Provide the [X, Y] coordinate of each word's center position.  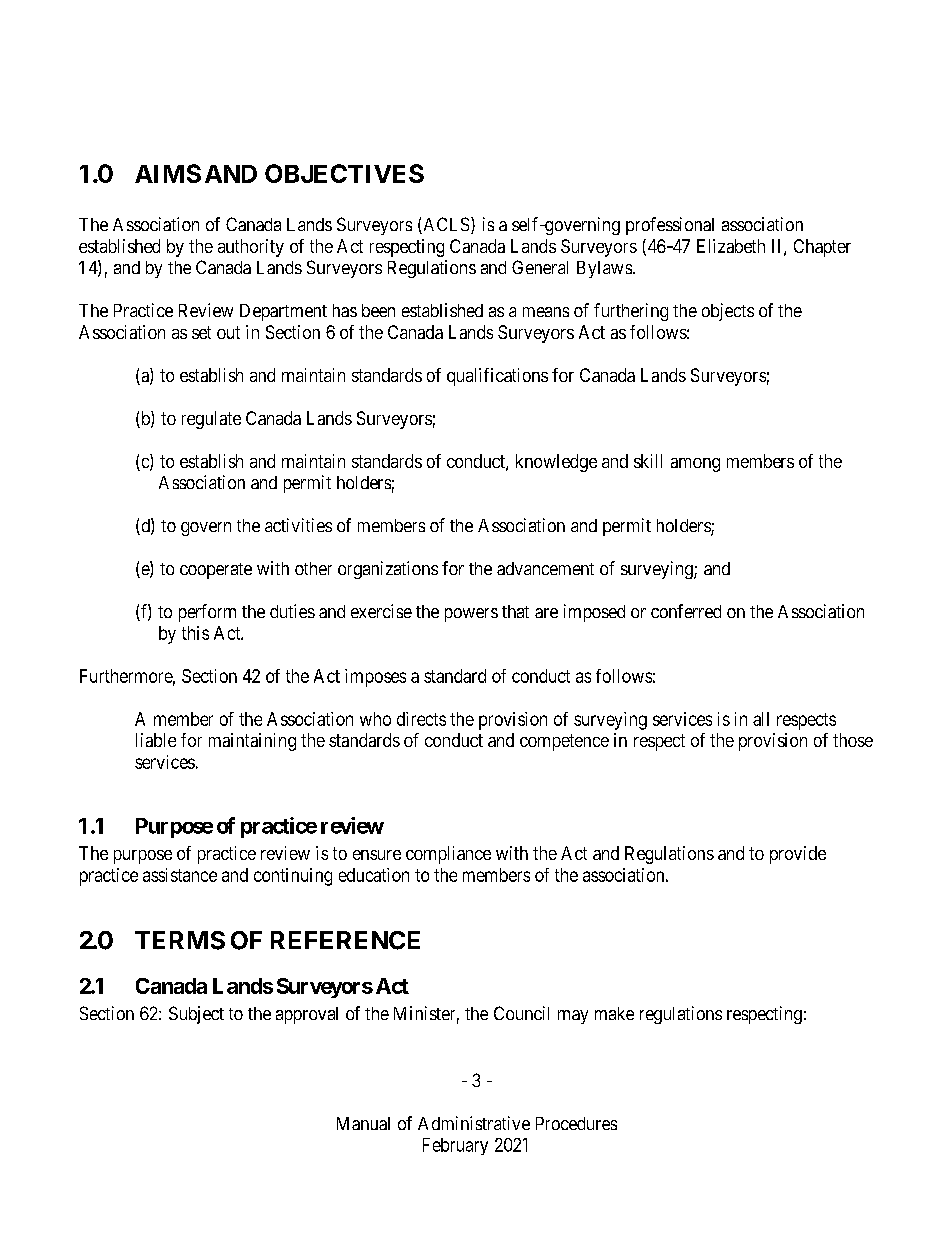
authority [251, 248]
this [195, 633]
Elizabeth [731, 246]
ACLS [445, 225]
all [761, 719]
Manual [363, 1123]
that [515, 611]
